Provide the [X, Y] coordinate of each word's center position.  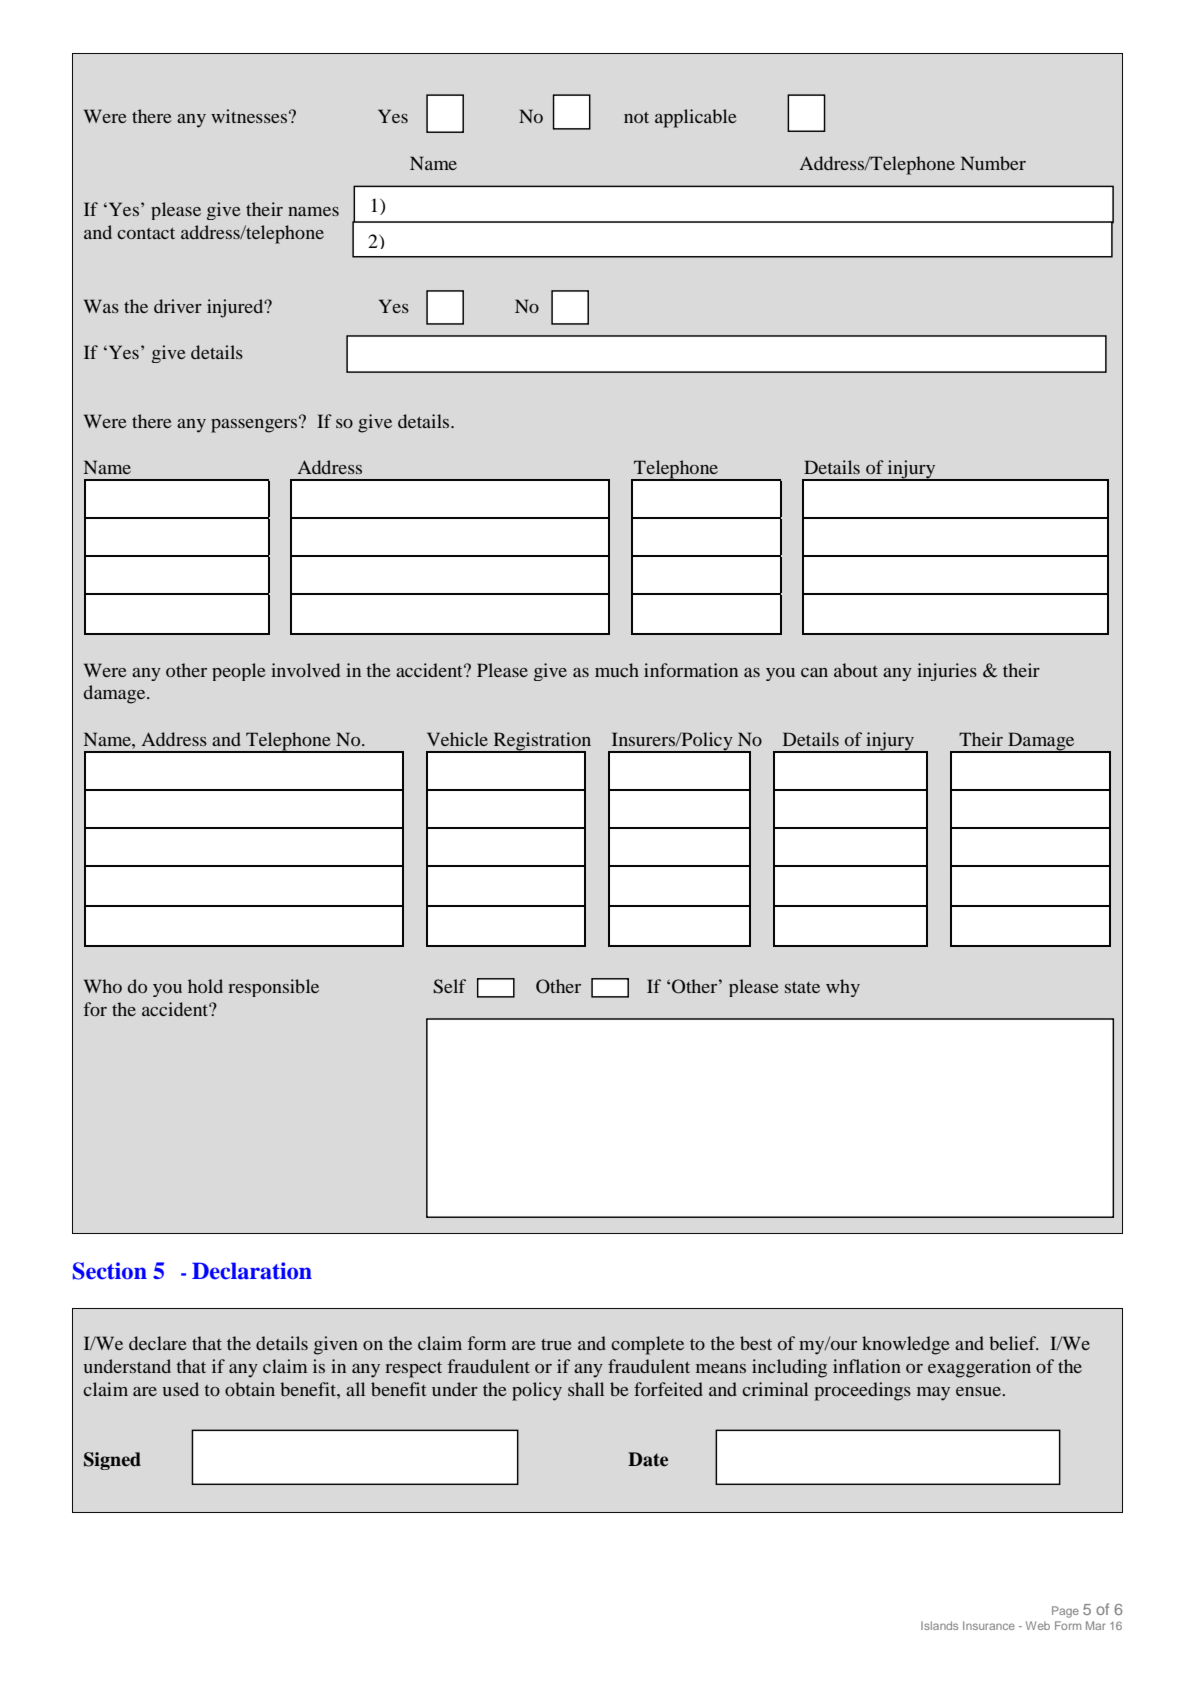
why [843, 988]
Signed [112, 1461]
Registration [541, 742]
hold [205, 986]
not [636, 117]
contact [146, 233]
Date [648, 1459]
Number [993, 163]
